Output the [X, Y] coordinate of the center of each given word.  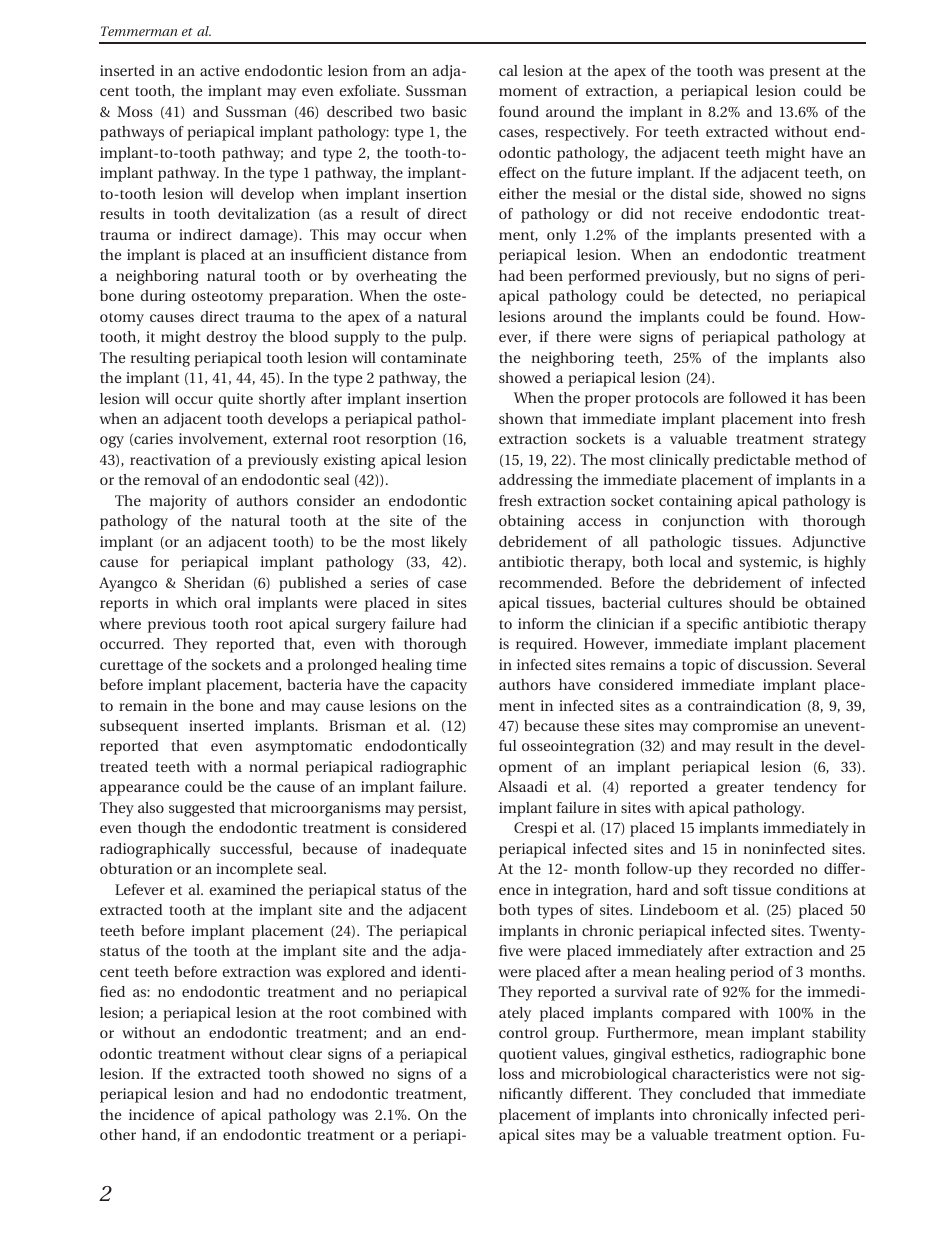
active [219, 70]
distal [688, 193]
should [752, 602]
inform [541, 623]
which [196, 602]
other [118, 1134]
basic [449, 111]
